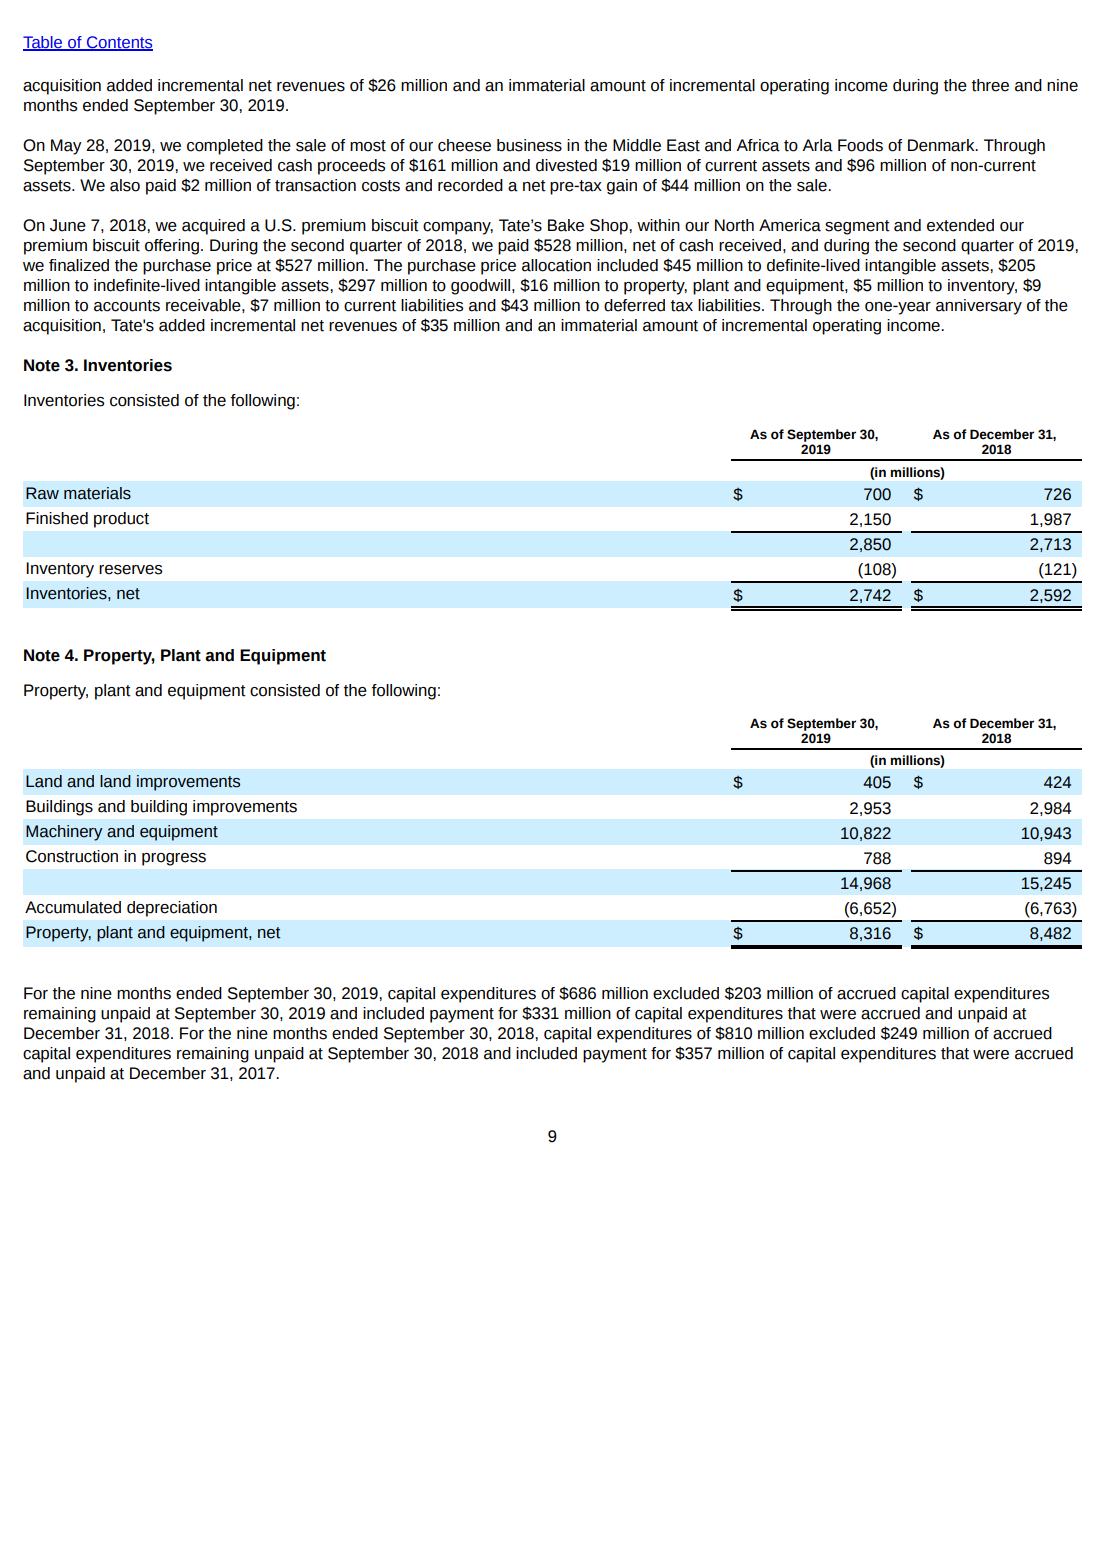 The image size is (1104, 1562). I want to click on three, so click(990, 85).
